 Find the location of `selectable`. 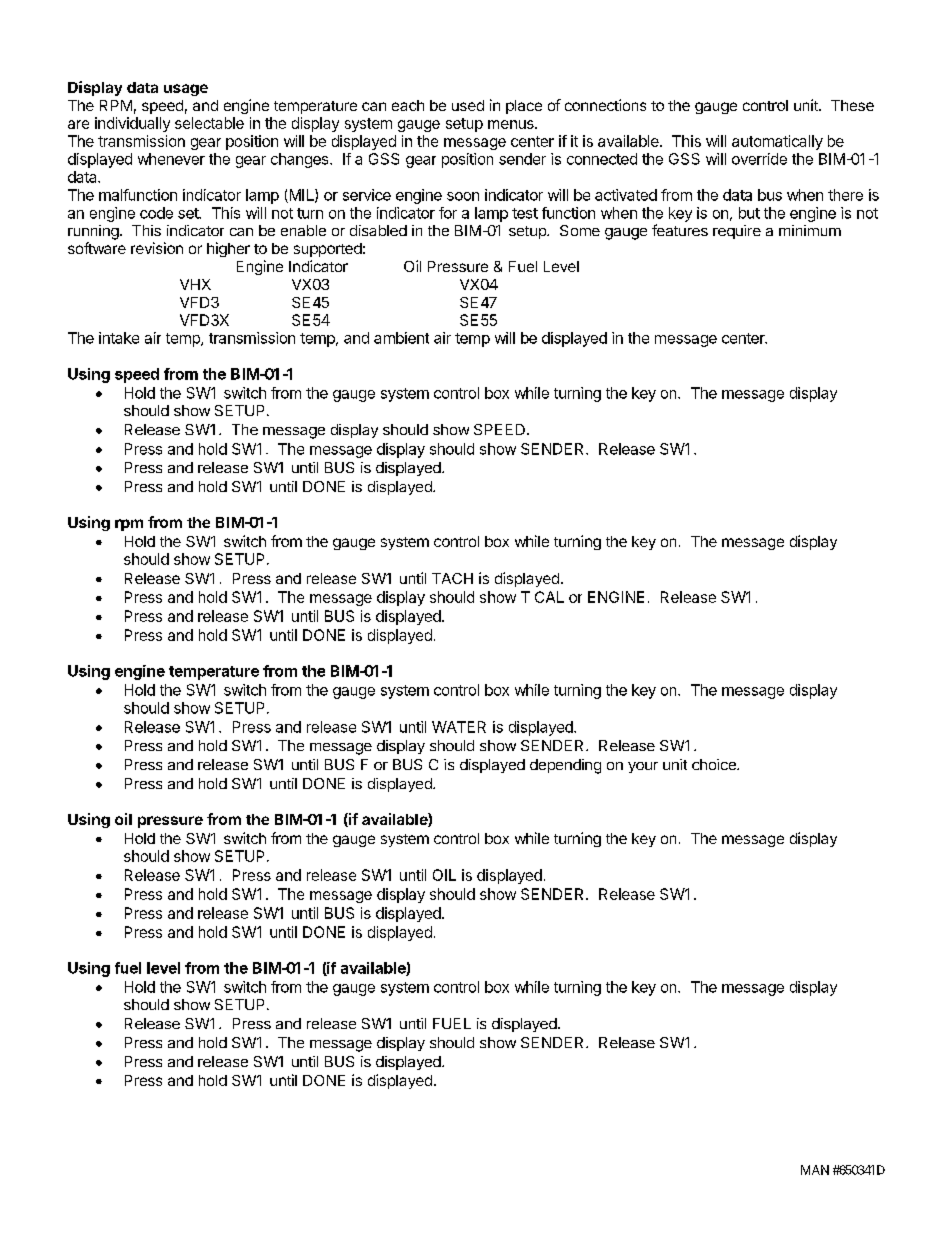

selectable is located at coordinates (209, 123).
